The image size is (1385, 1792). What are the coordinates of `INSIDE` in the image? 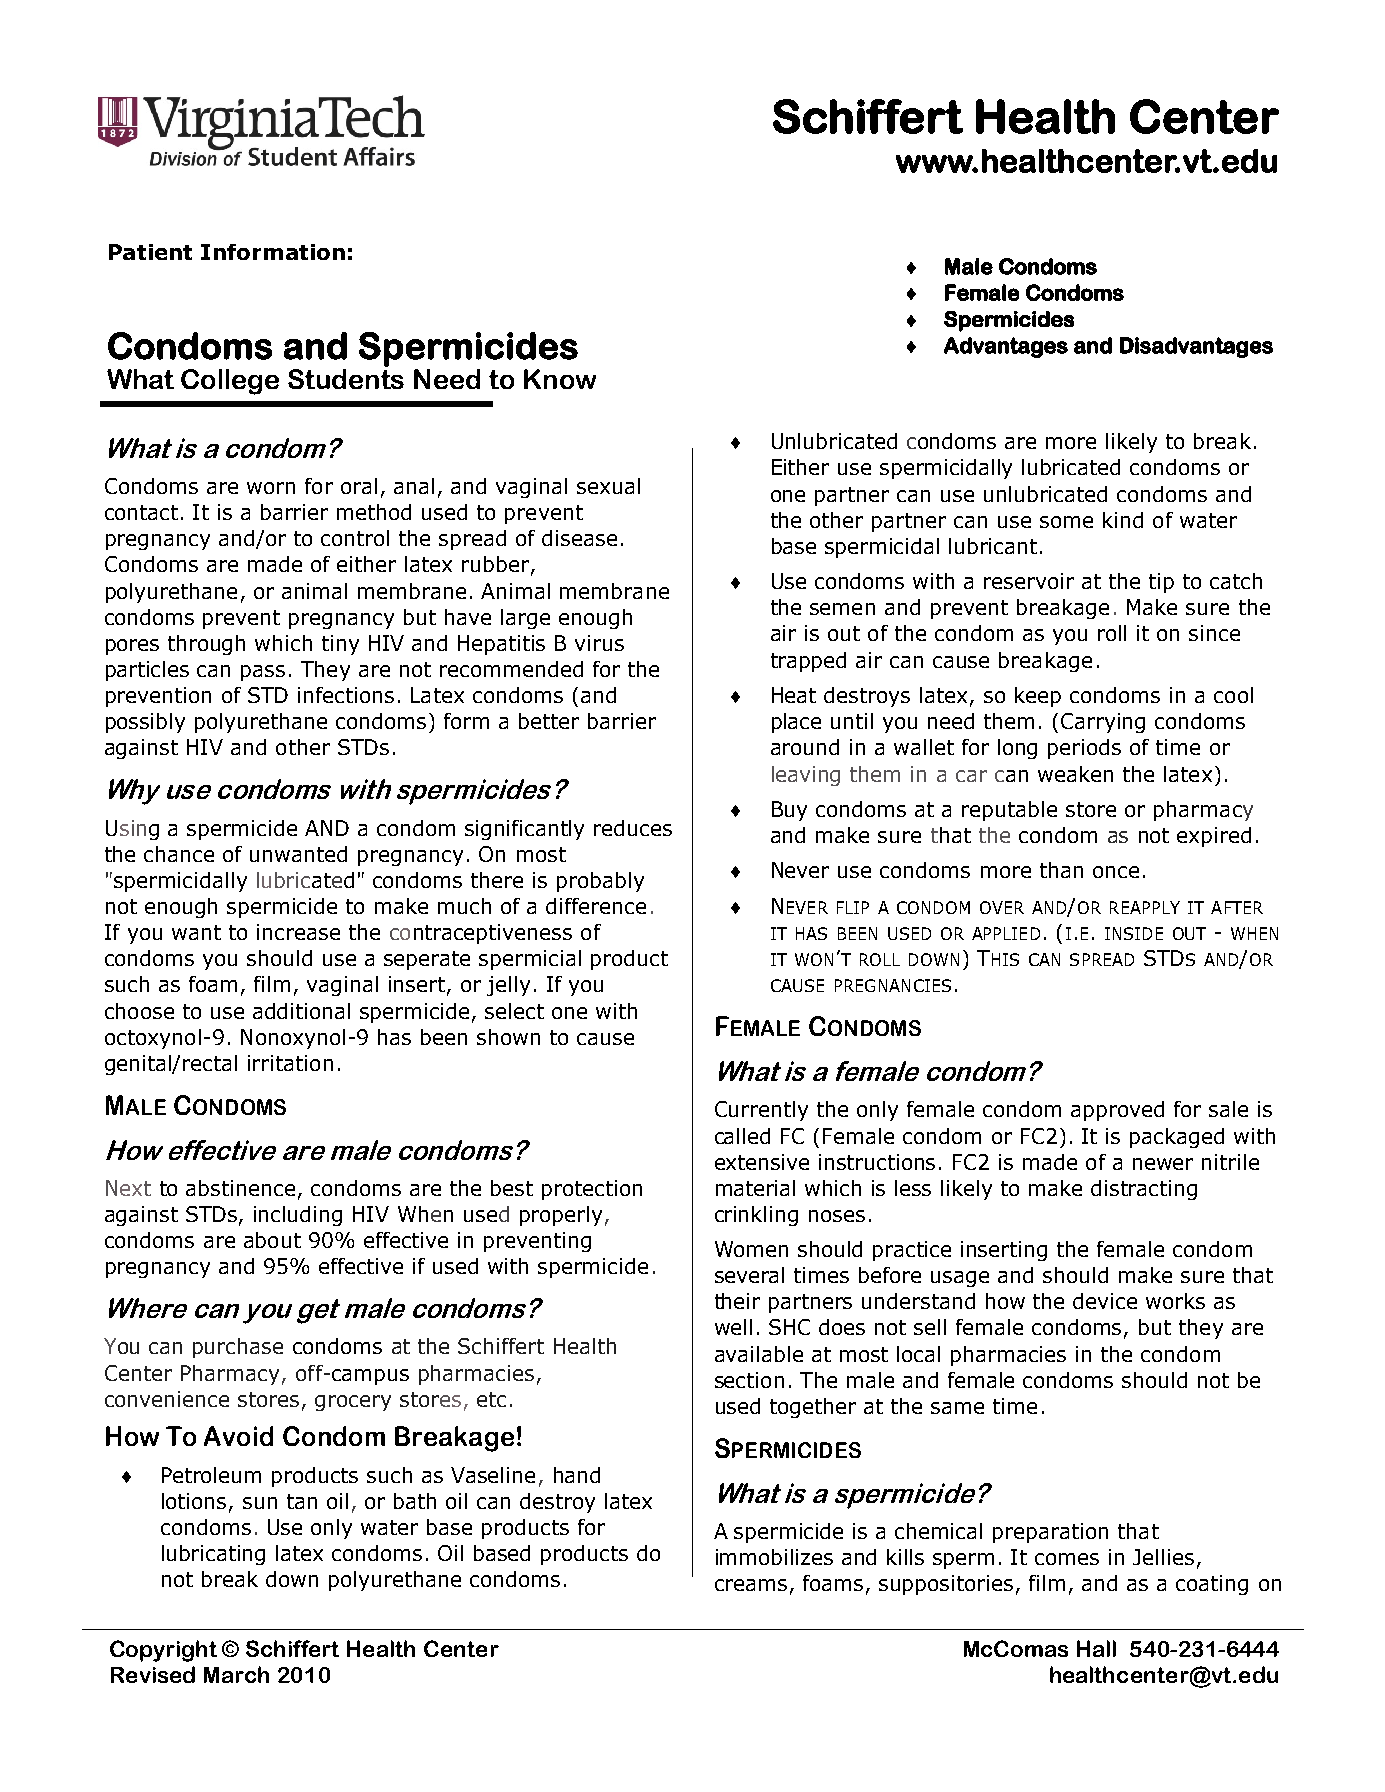 It's located at (1134, 933).
